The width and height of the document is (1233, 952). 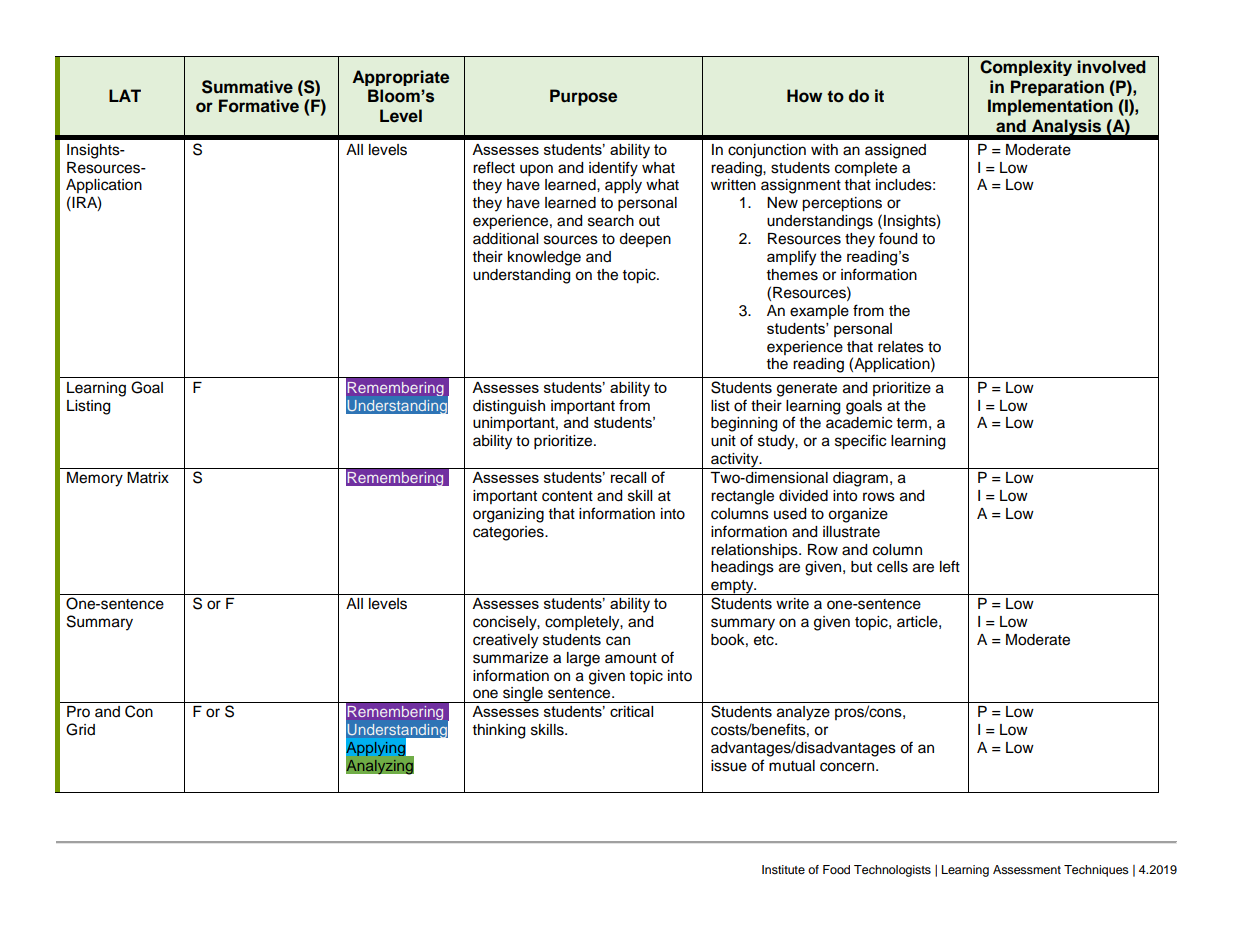 What do you see at coordinates (148, 477) in the document?
I see `Matrix` at bounding box center [148, 477].
